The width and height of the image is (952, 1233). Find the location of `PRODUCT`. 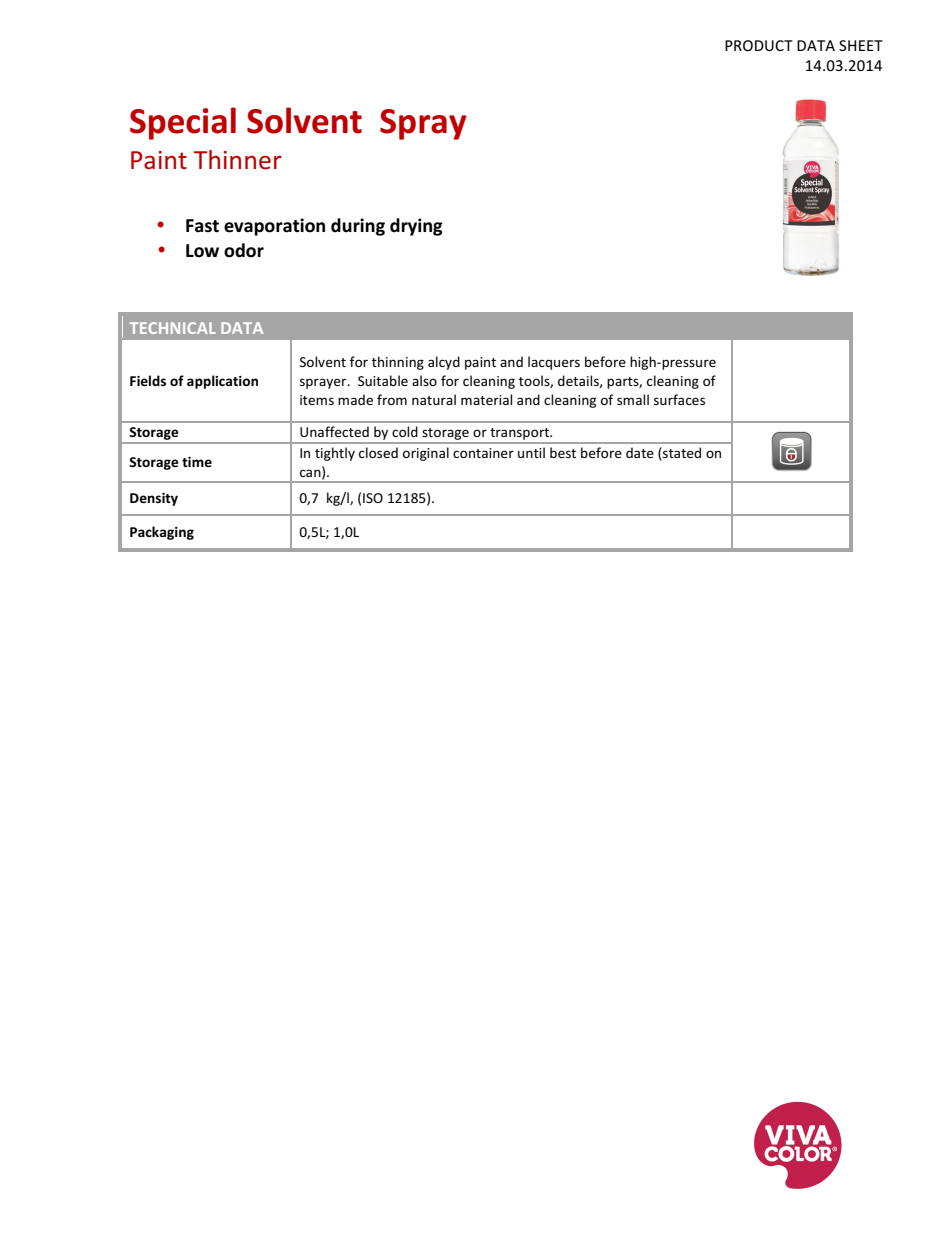

PRODUCT is located at coordinates (759, 45).
